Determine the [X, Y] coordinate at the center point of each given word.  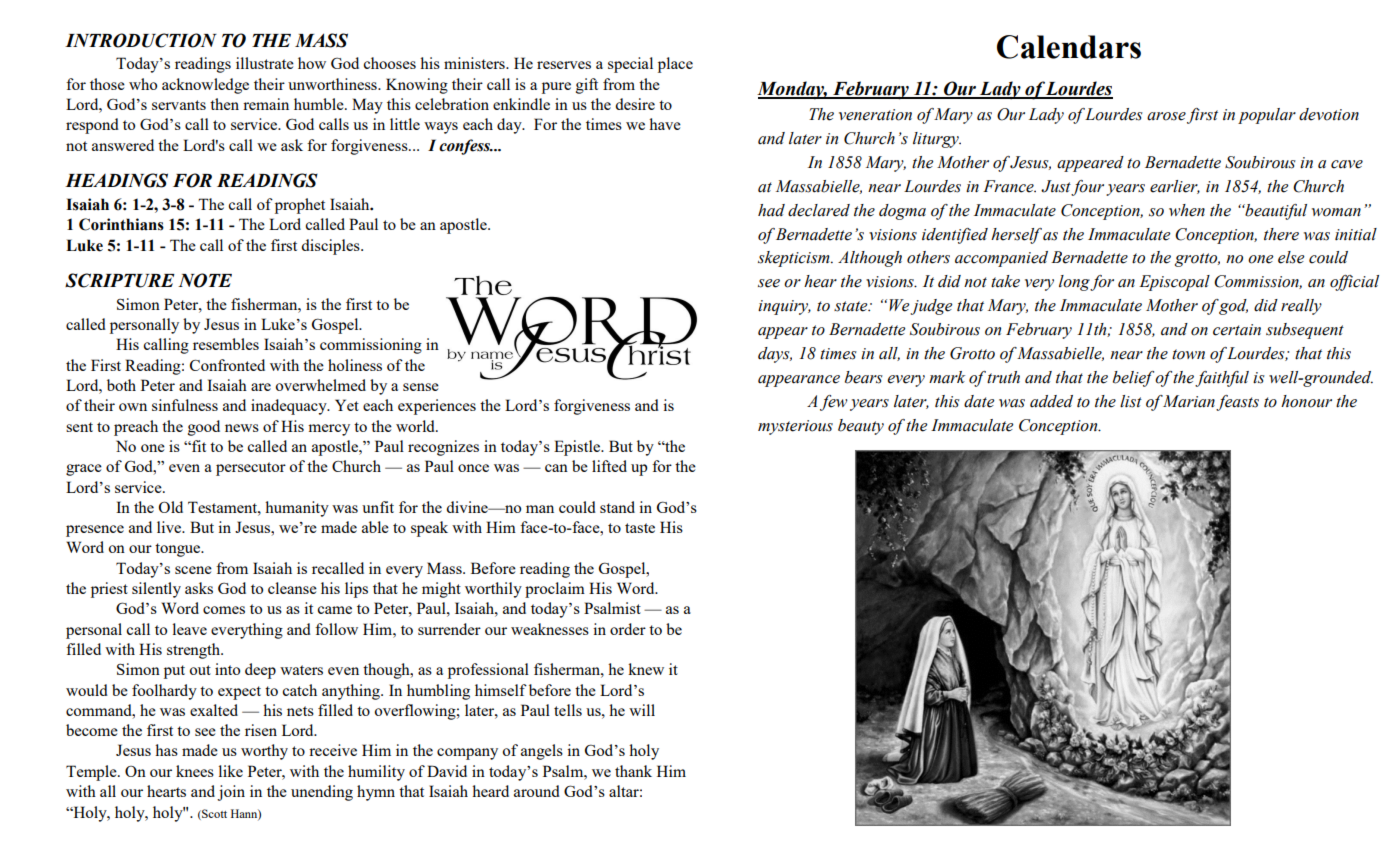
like [231, 771]
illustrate [265, 63]
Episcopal [1174, 283]
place [675, 65]
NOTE [205, 280]
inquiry [784, 307]
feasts [1237, 403]
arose [1166, 116]
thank [633, 771]
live [170, 527]
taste [640, 528]
